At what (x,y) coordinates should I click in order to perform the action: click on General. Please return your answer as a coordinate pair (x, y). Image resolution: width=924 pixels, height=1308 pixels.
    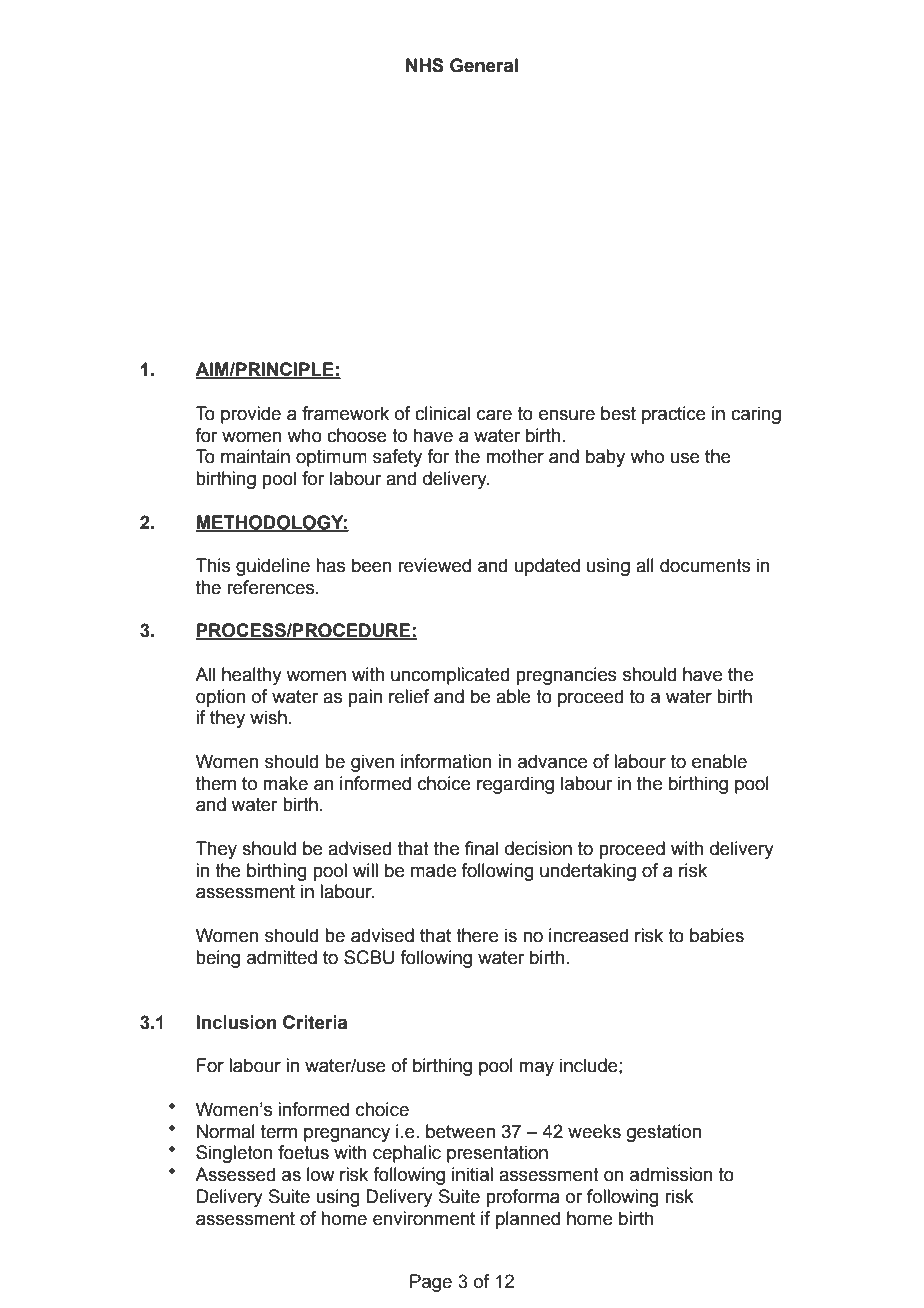
    Looking at the image, I should click on (484, 65).
